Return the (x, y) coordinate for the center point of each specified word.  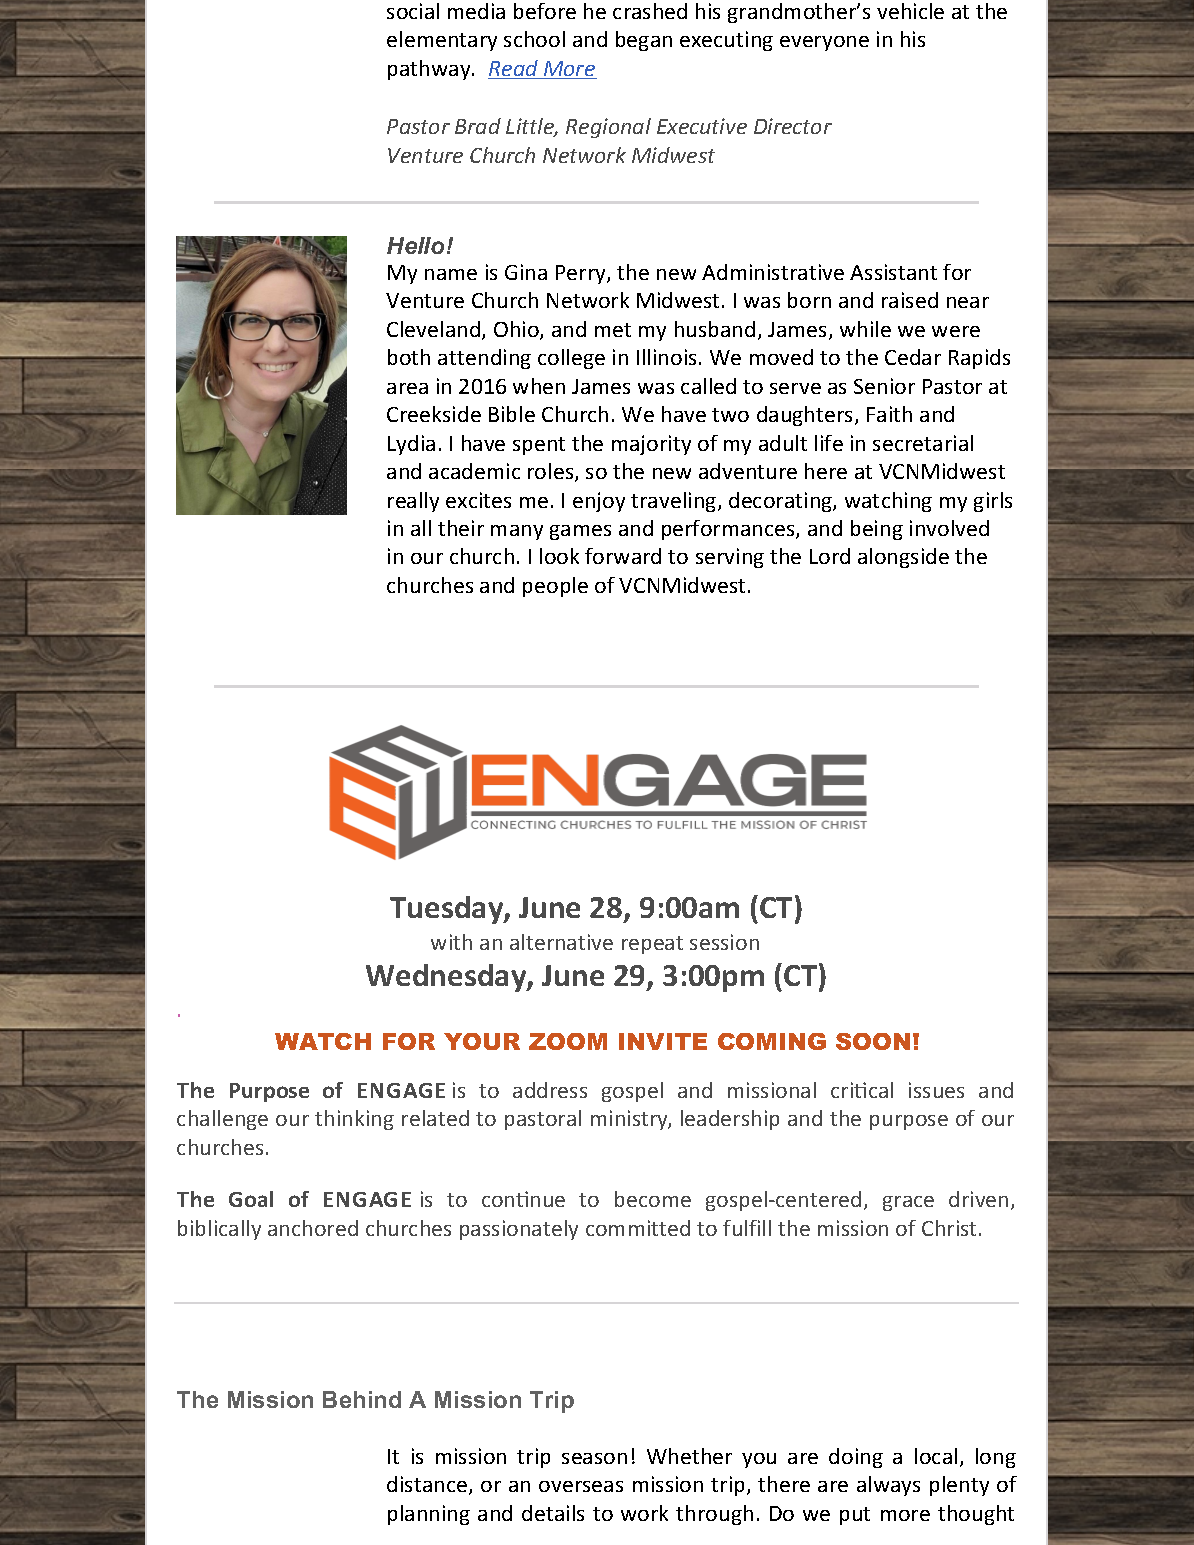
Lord (830, 556)
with (451, 942)
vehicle (910, 11)
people (555, 587)
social (413, 11)
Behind (362, 1399)
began (644, 41)
